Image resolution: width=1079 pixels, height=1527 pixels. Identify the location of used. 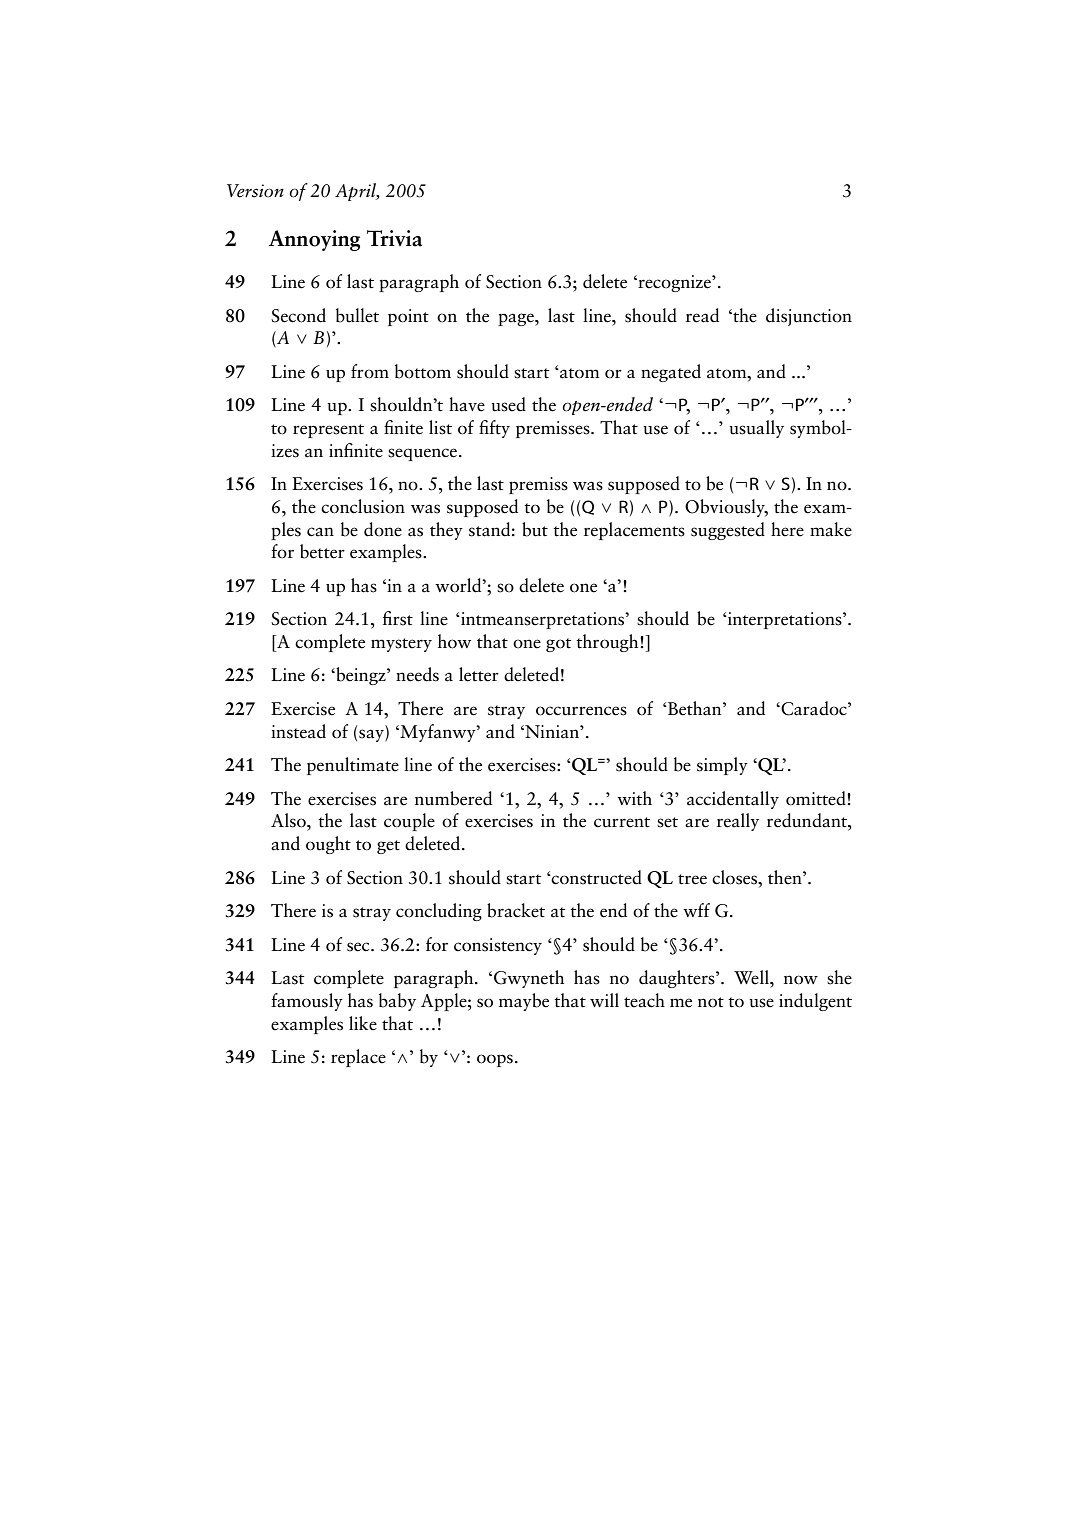
(508, 404).
